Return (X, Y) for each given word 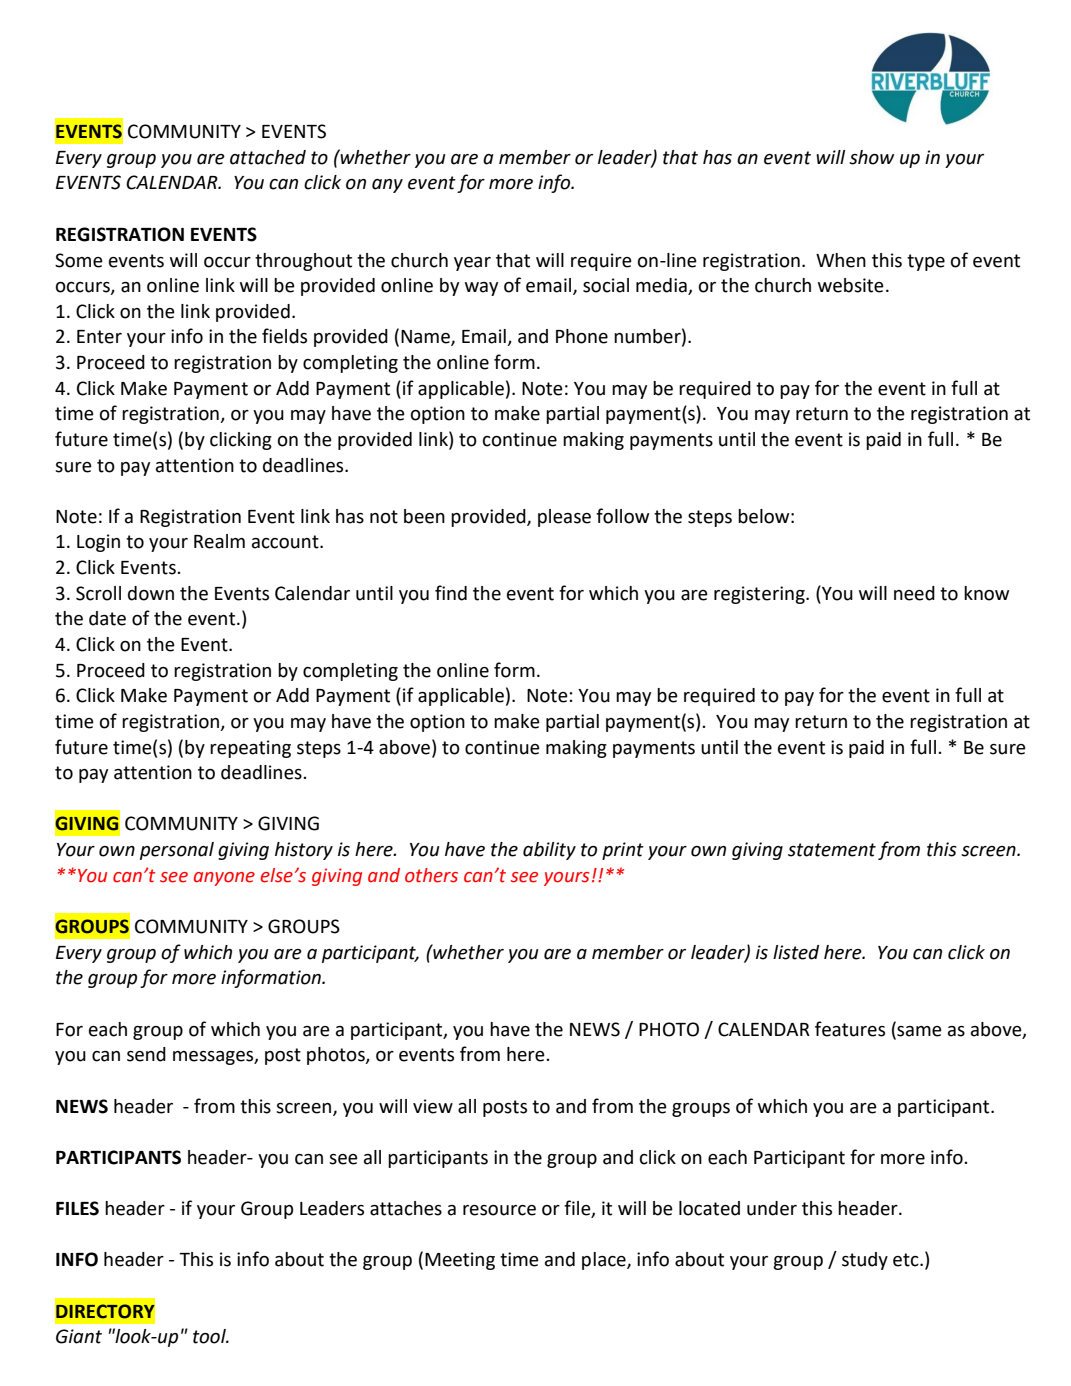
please (564, 518)
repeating (250, 749)
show (871, 157)
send (146, 1054)
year (472, 264)
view (433, 1106)
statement (832, 850)
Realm (219, 541)
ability (549, 851)
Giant (79, 1336)
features (850, 1029)
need (914, 593)
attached (268, 157)
